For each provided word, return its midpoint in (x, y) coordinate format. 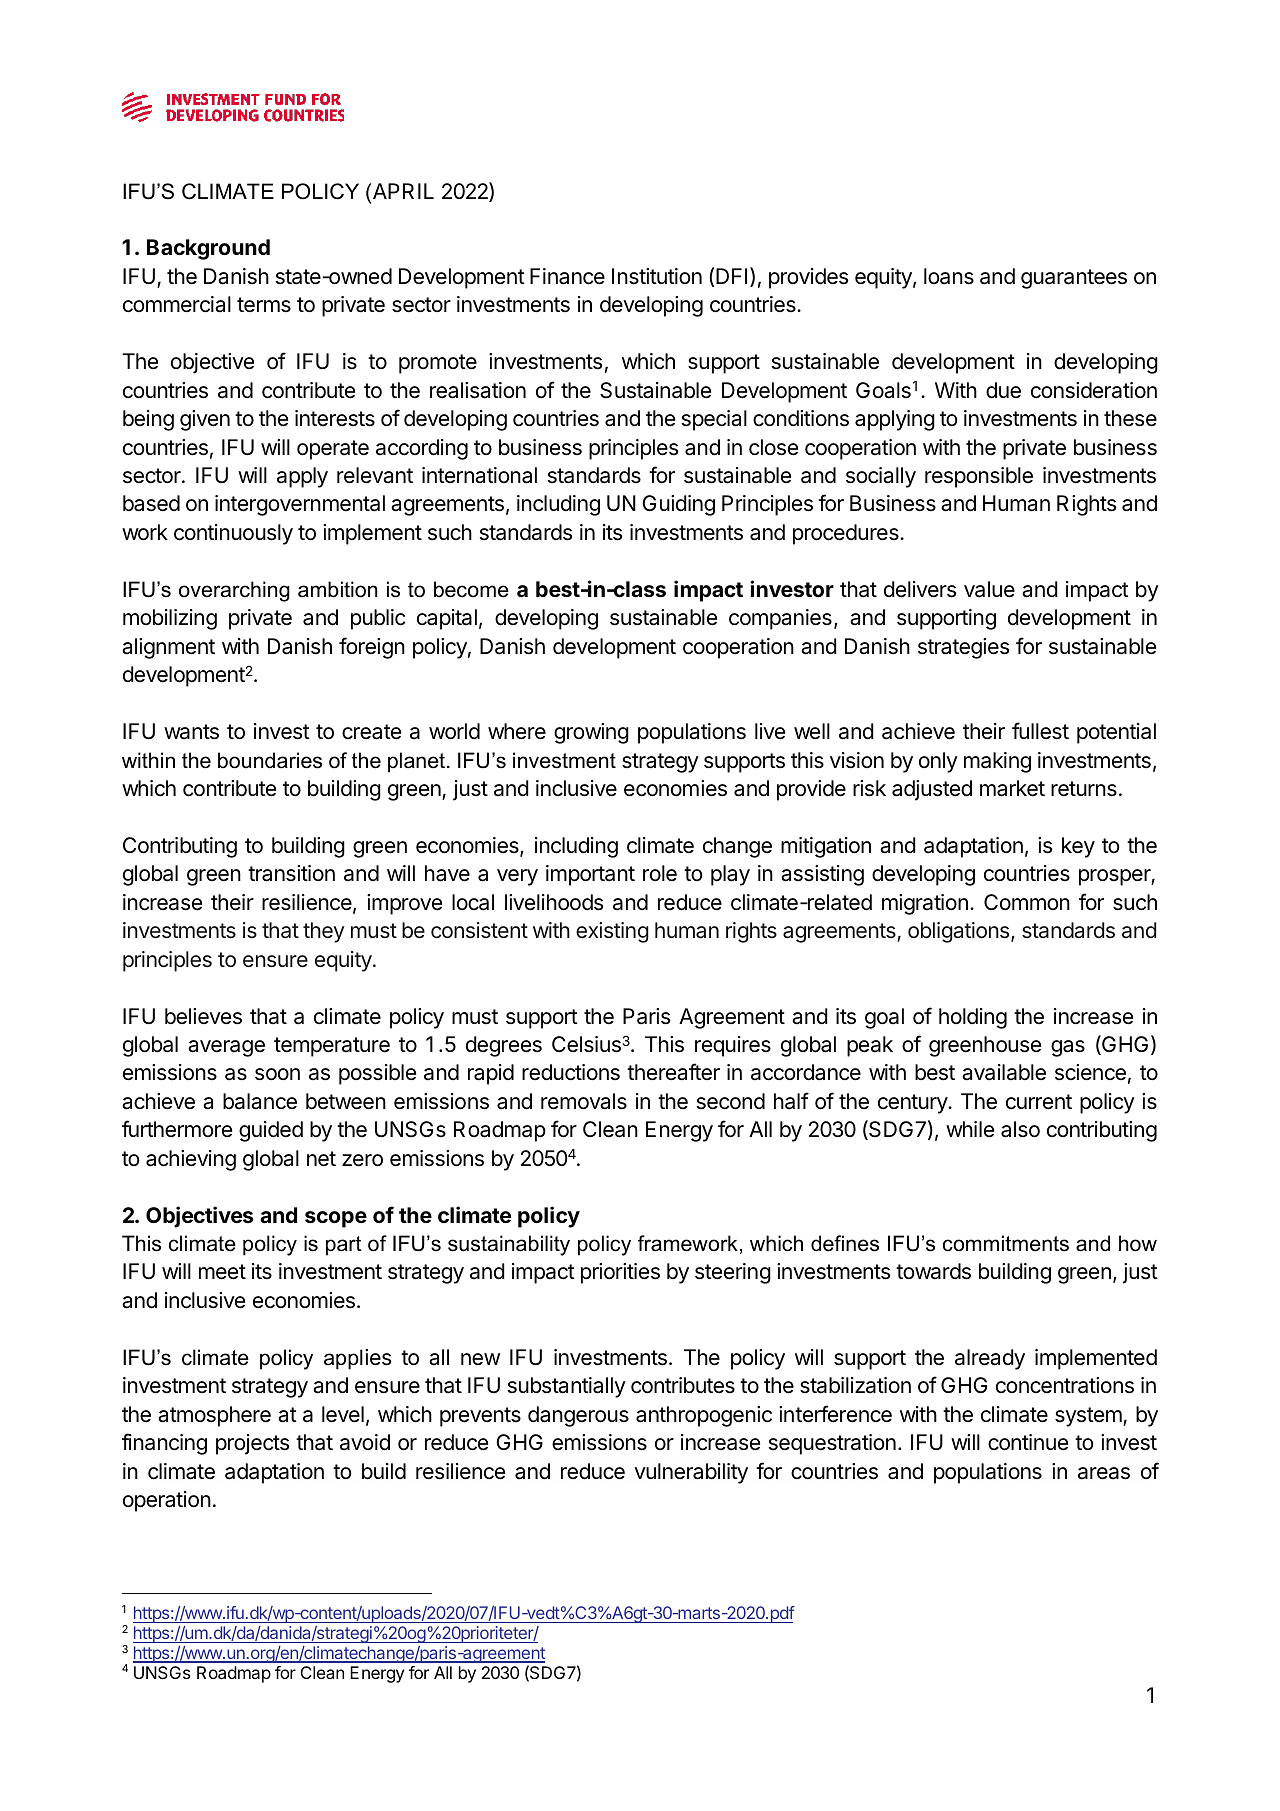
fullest (1040, 731)
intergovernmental (300, 505)
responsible (979, 477)
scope (336, 1219)
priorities (620, 1273)
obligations (960, 932)
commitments (1006, 1243)
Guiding (678, 505)
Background (208, 249)
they (324, 932)
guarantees (1074, 279)
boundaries (270, 760)
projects (252, 1444)
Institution (657, 276)
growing (591, 733)
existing (612, 932)
